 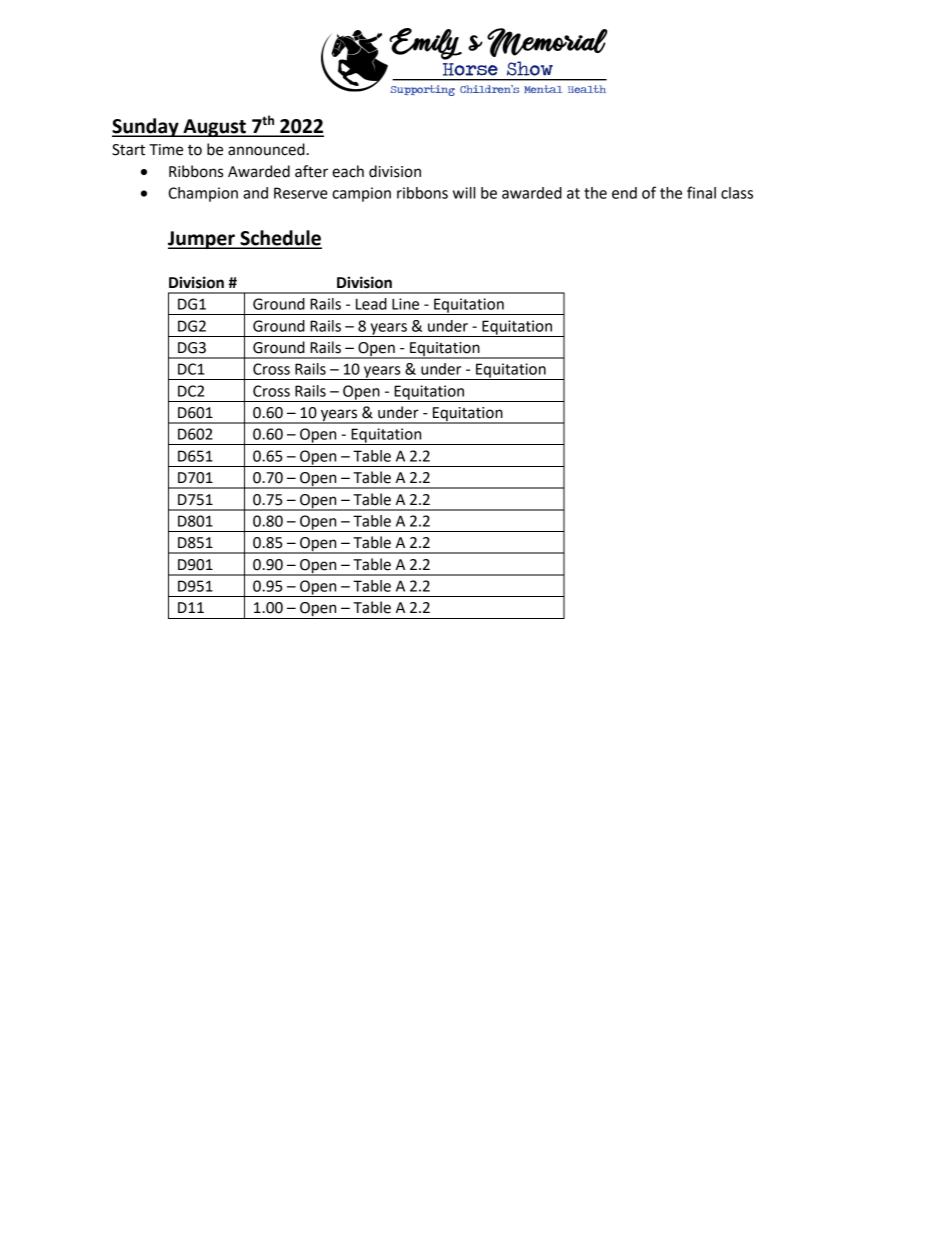 I want to click on Lead, so click(x=371, y=304).
